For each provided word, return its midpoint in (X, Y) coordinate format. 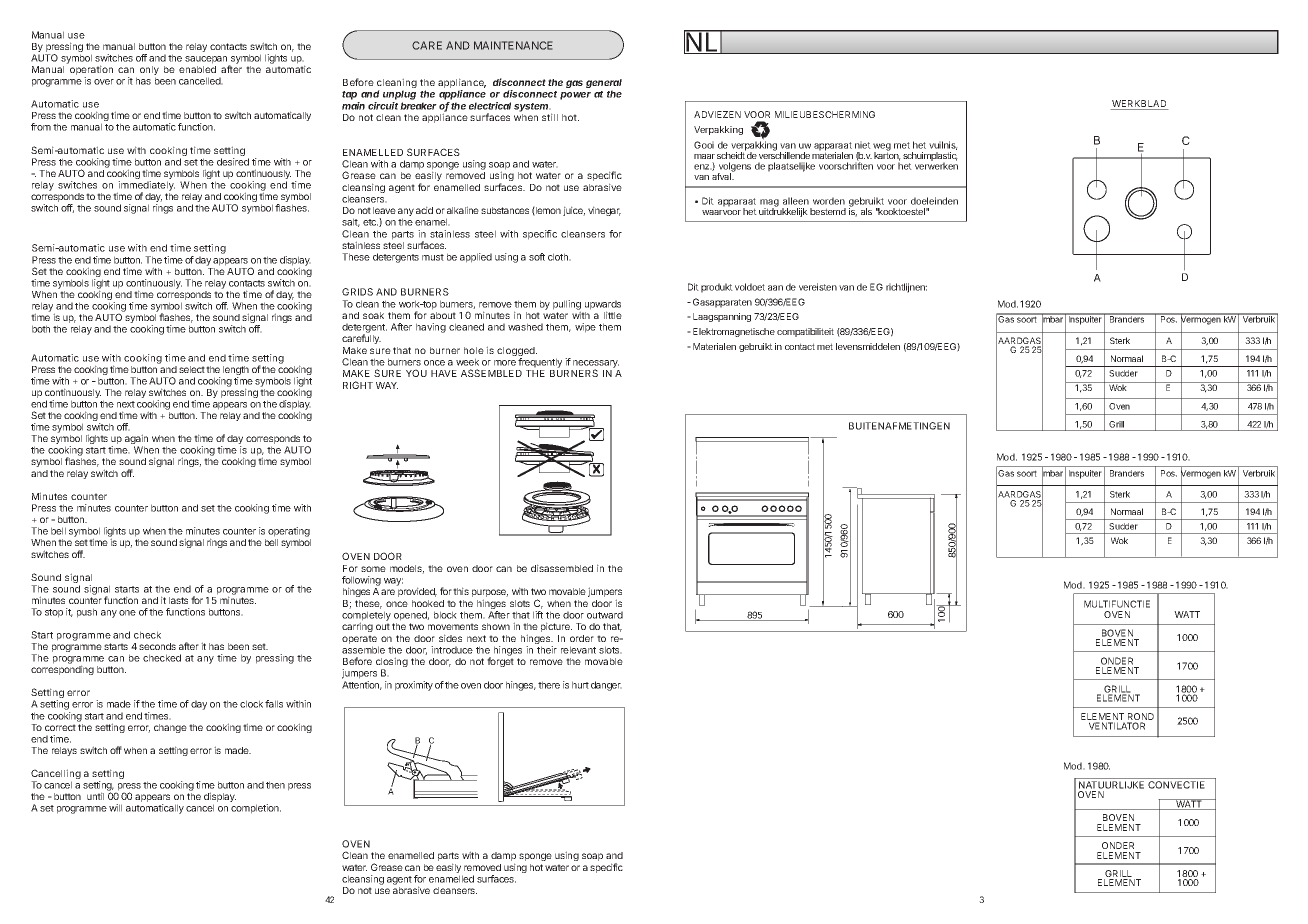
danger (606, 686)
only (149, 72)
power (575, 96)
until (95, 796)
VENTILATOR (1117, 726)
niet (863, 145)
